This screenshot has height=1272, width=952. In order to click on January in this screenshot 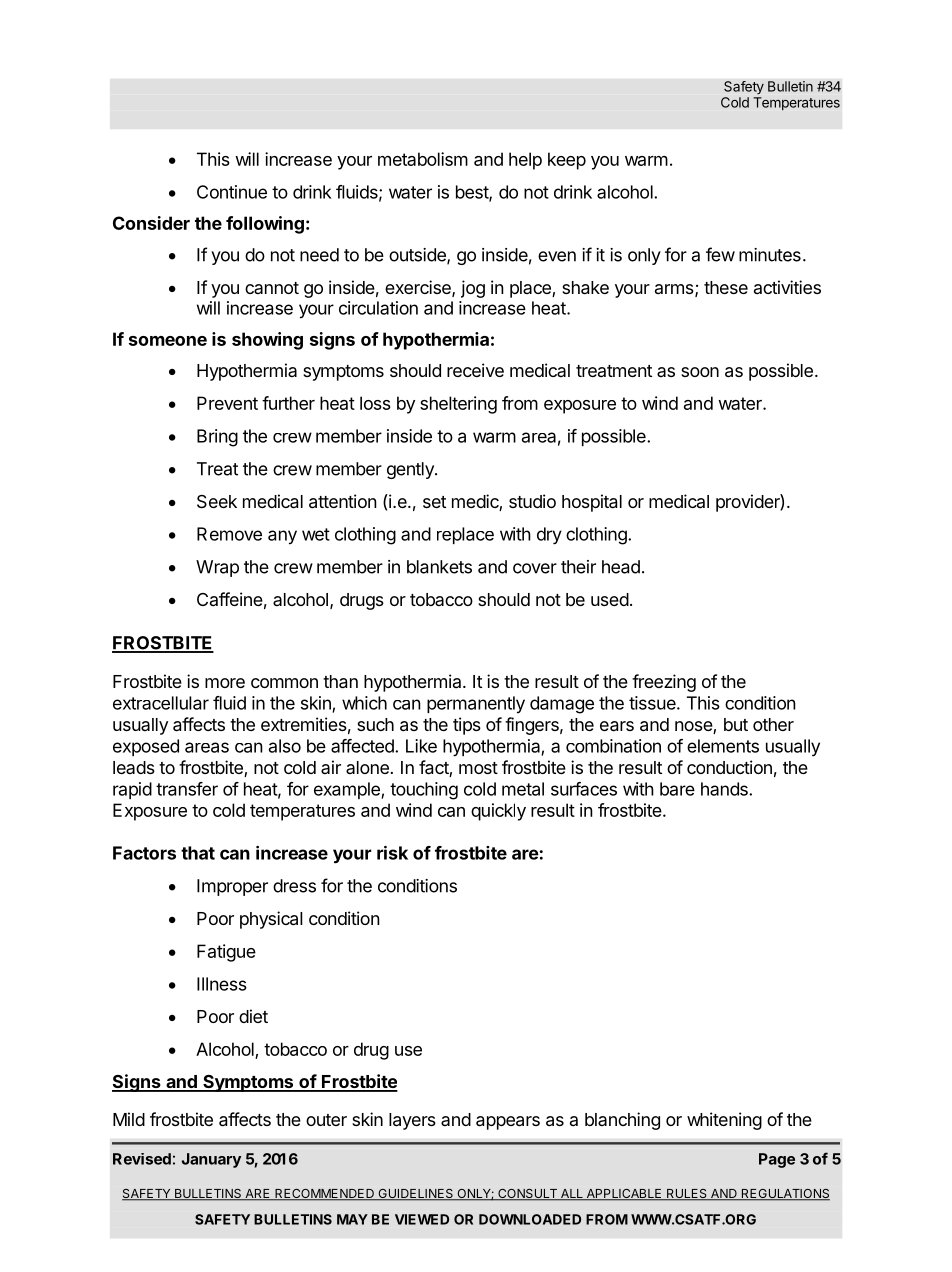, I will do `click(211, 1160)`.
